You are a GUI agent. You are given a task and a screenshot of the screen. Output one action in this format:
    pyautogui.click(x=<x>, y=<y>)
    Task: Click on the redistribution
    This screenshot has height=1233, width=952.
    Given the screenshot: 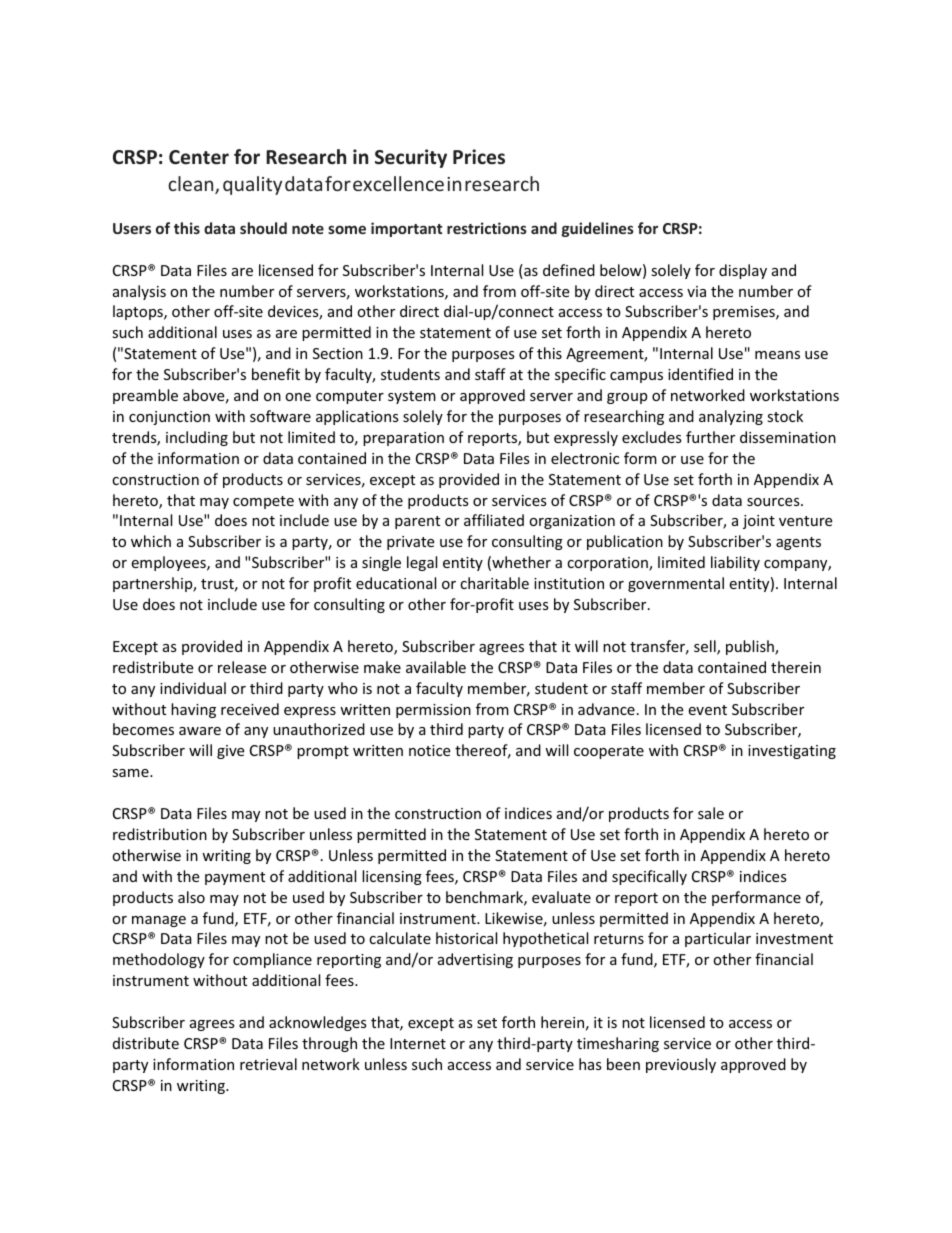 What is the action you would take?
    pyautogui.click(x=160, y=834)
